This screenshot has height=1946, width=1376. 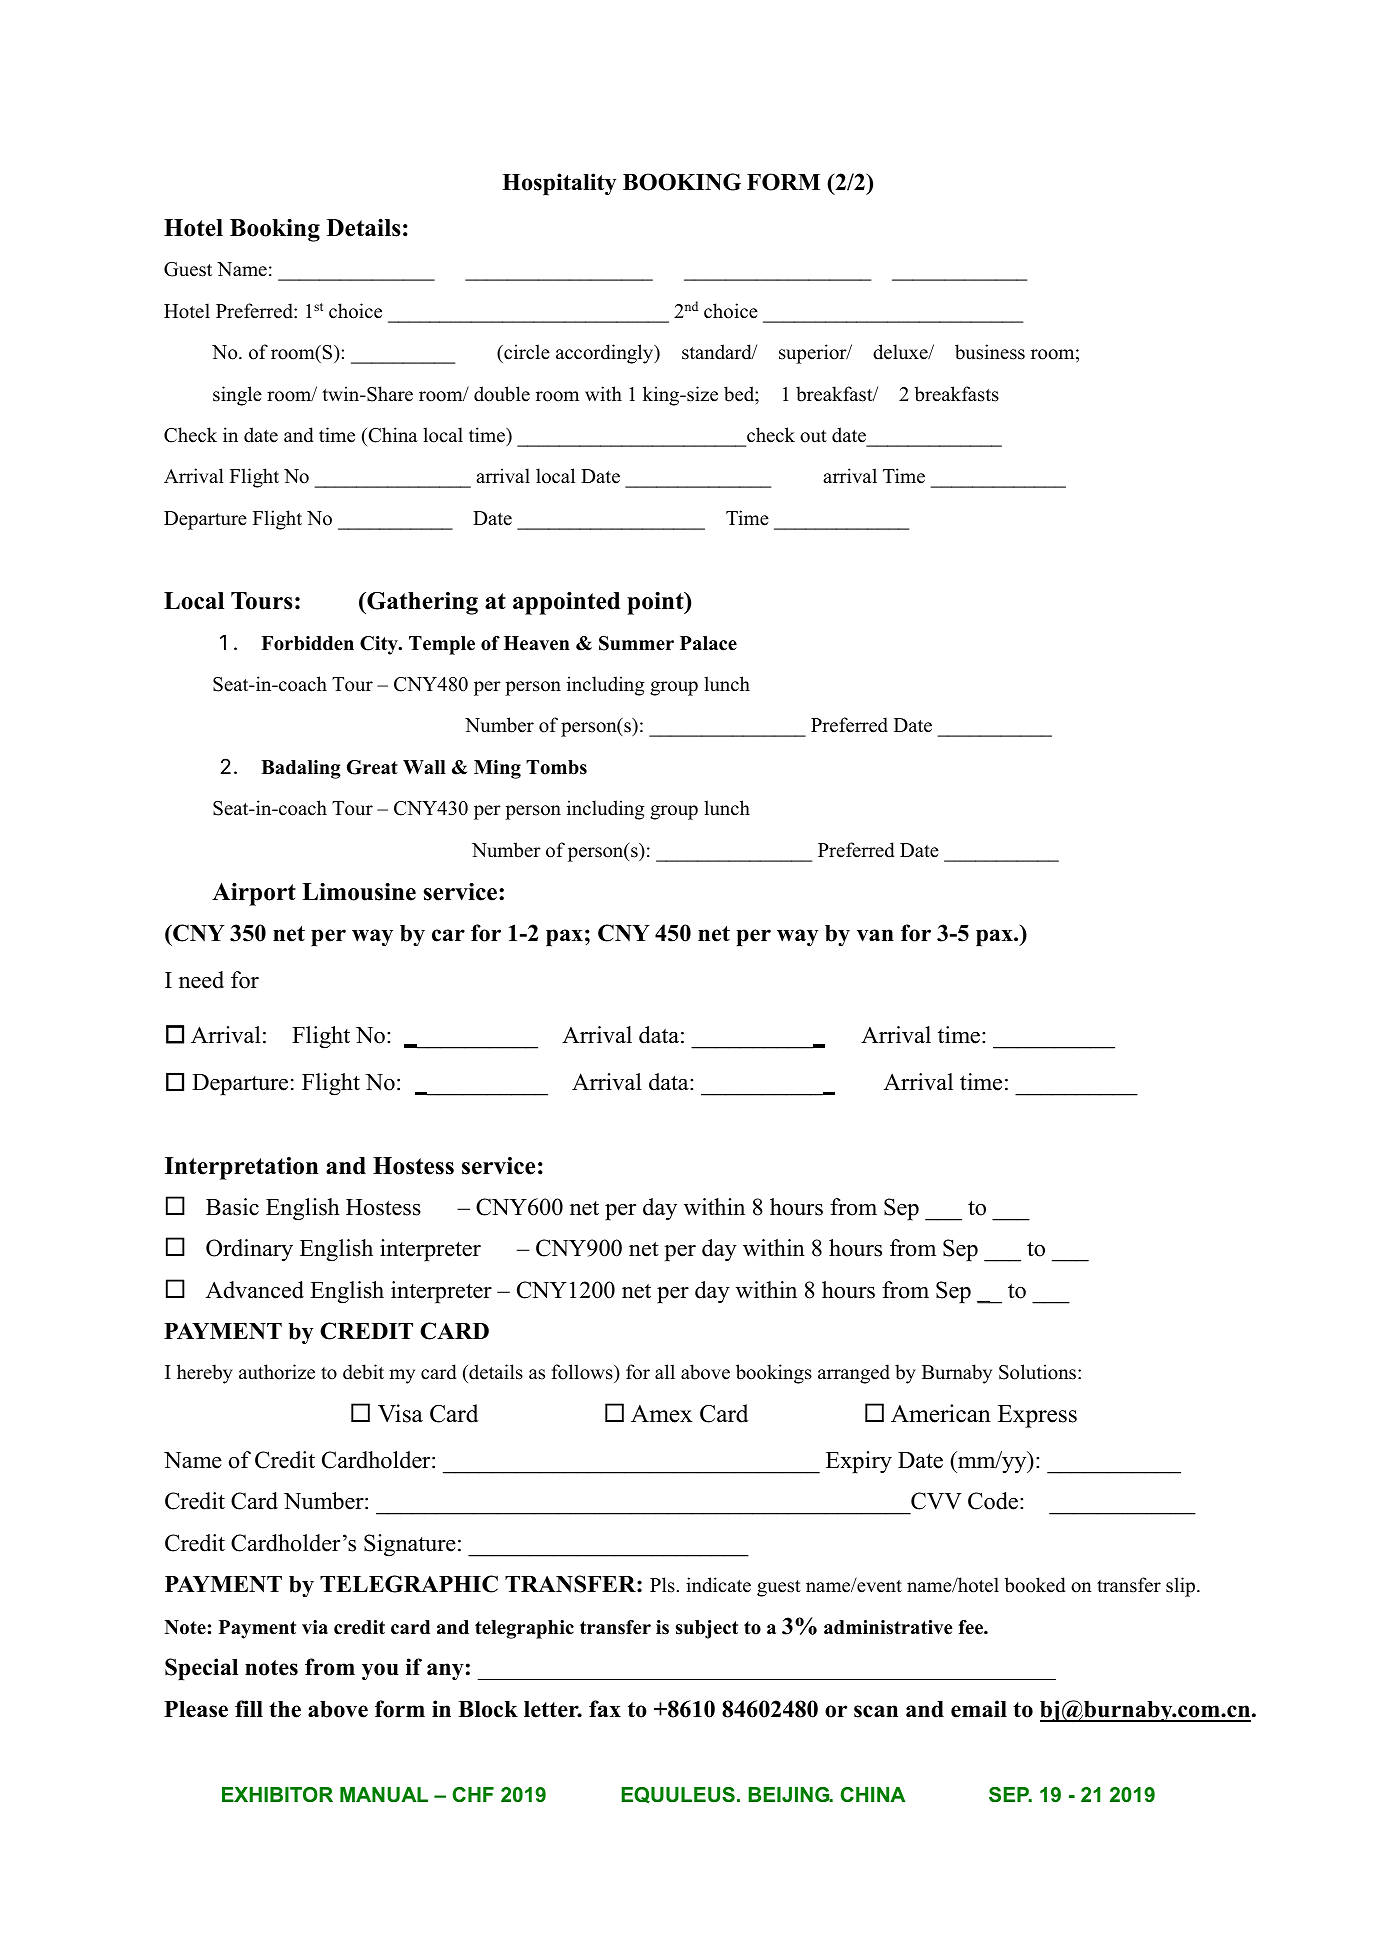 I want to click on fill, so click(x=249, y=1708).
